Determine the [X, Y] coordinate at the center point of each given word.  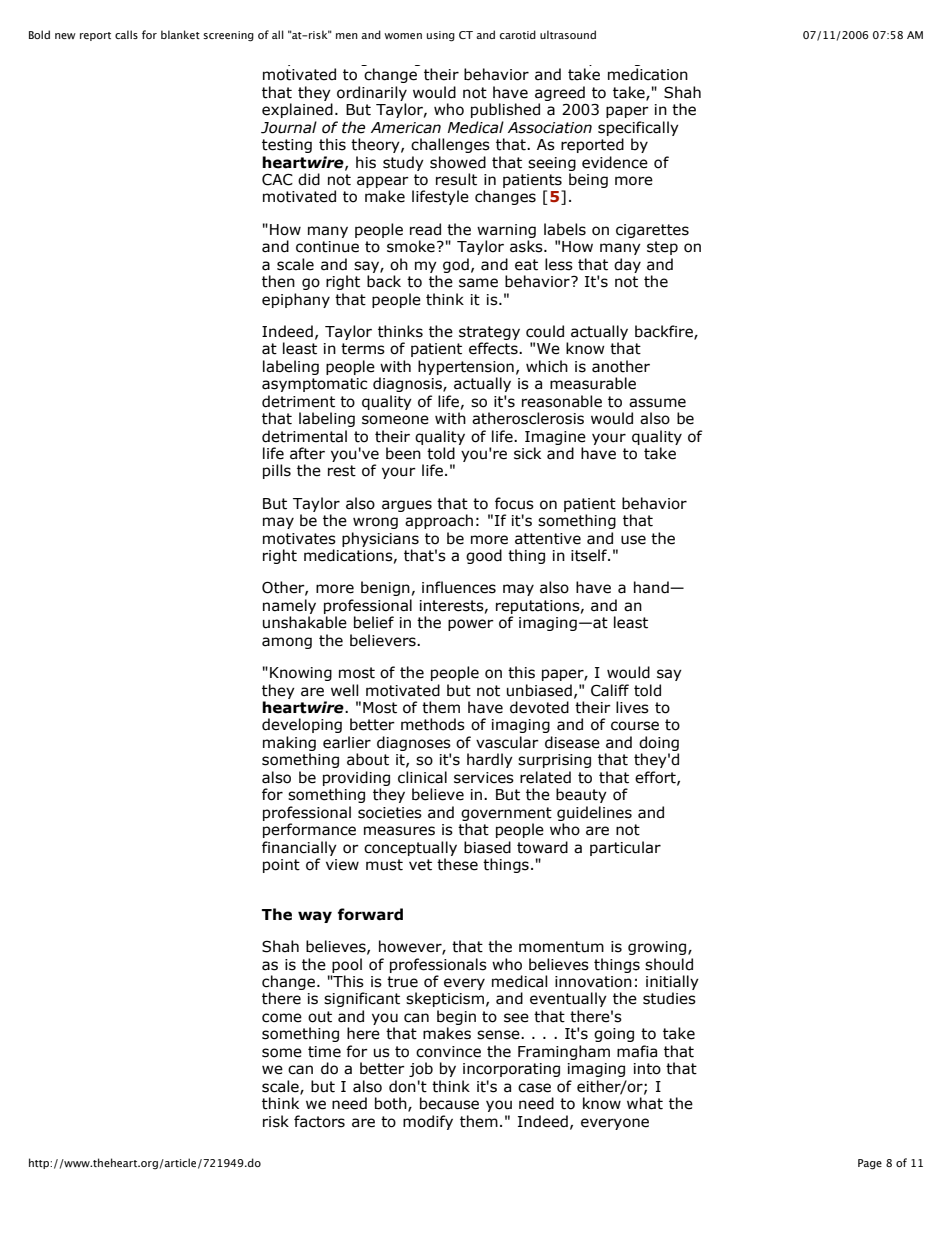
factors [319, 1121]
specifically [638, 128]
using [441, 36]
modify [428, 1122]
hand [652, 587]
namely [289, 606]
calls [126, 34]
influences [459, 587]
